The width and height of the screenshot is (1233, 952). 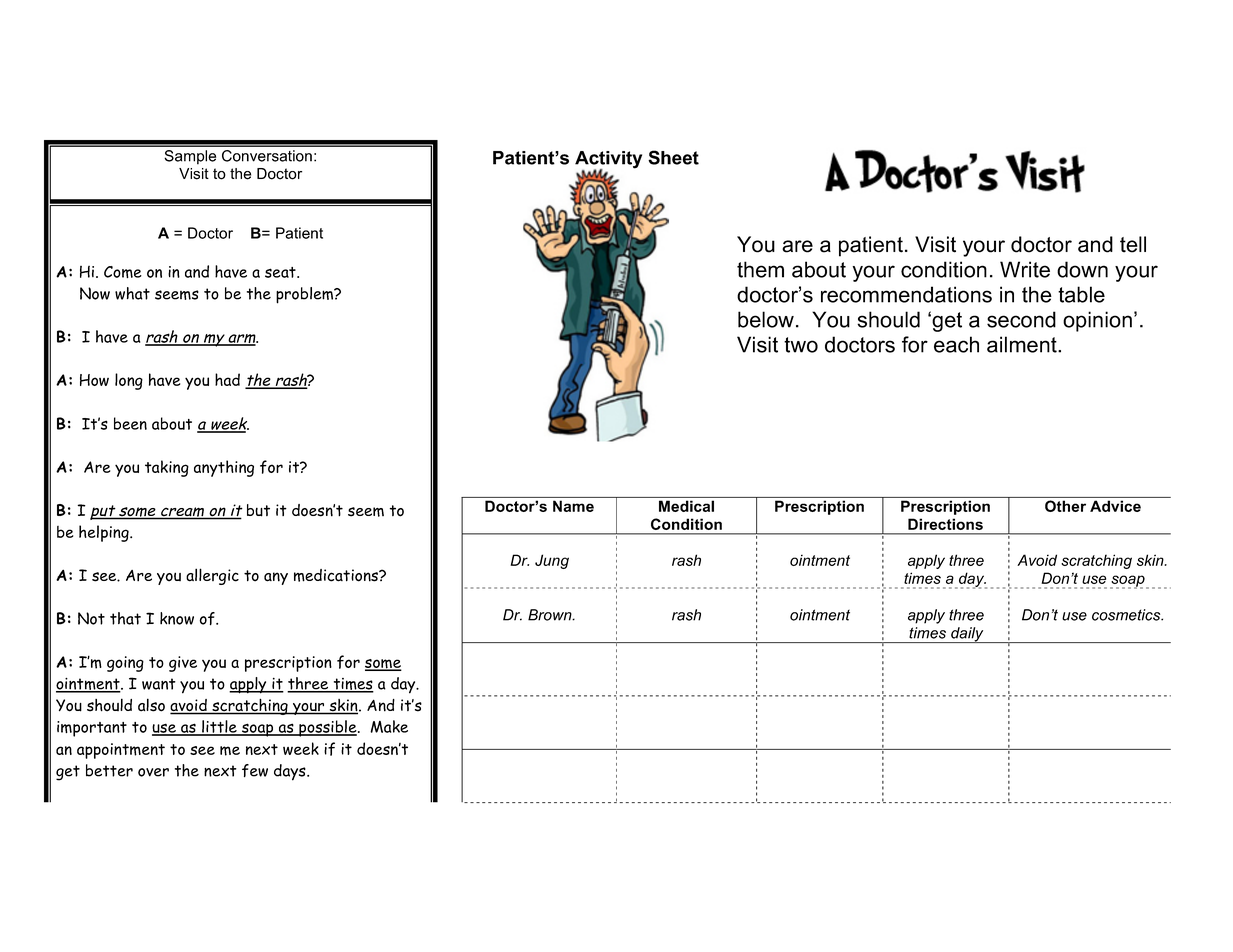 What do you see at coordinates (573, 506) in the screenshot?
I see `Name` at bounding box center [573, 506].
